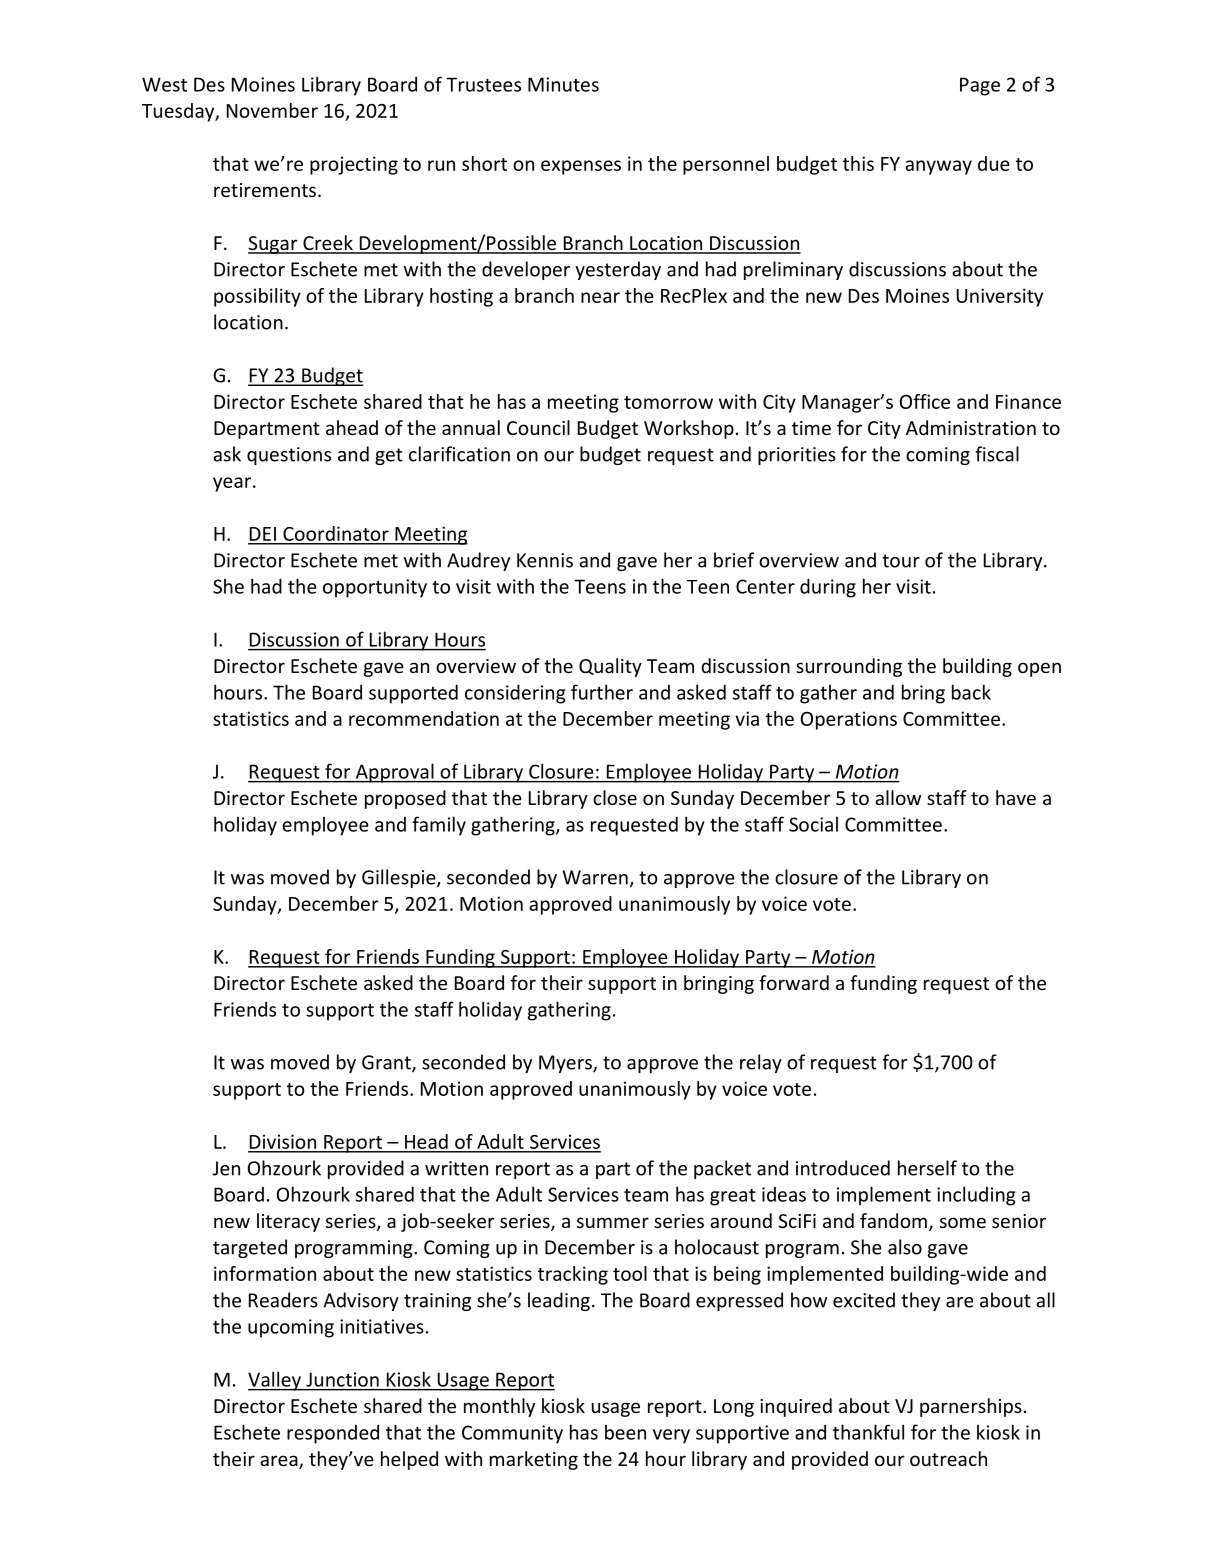 The height and width of the screenshot is (1559, 1205). What do you see at coordinates (898, 797) in the screenshot?
I see `allow` at bounding box center [898, 797].
